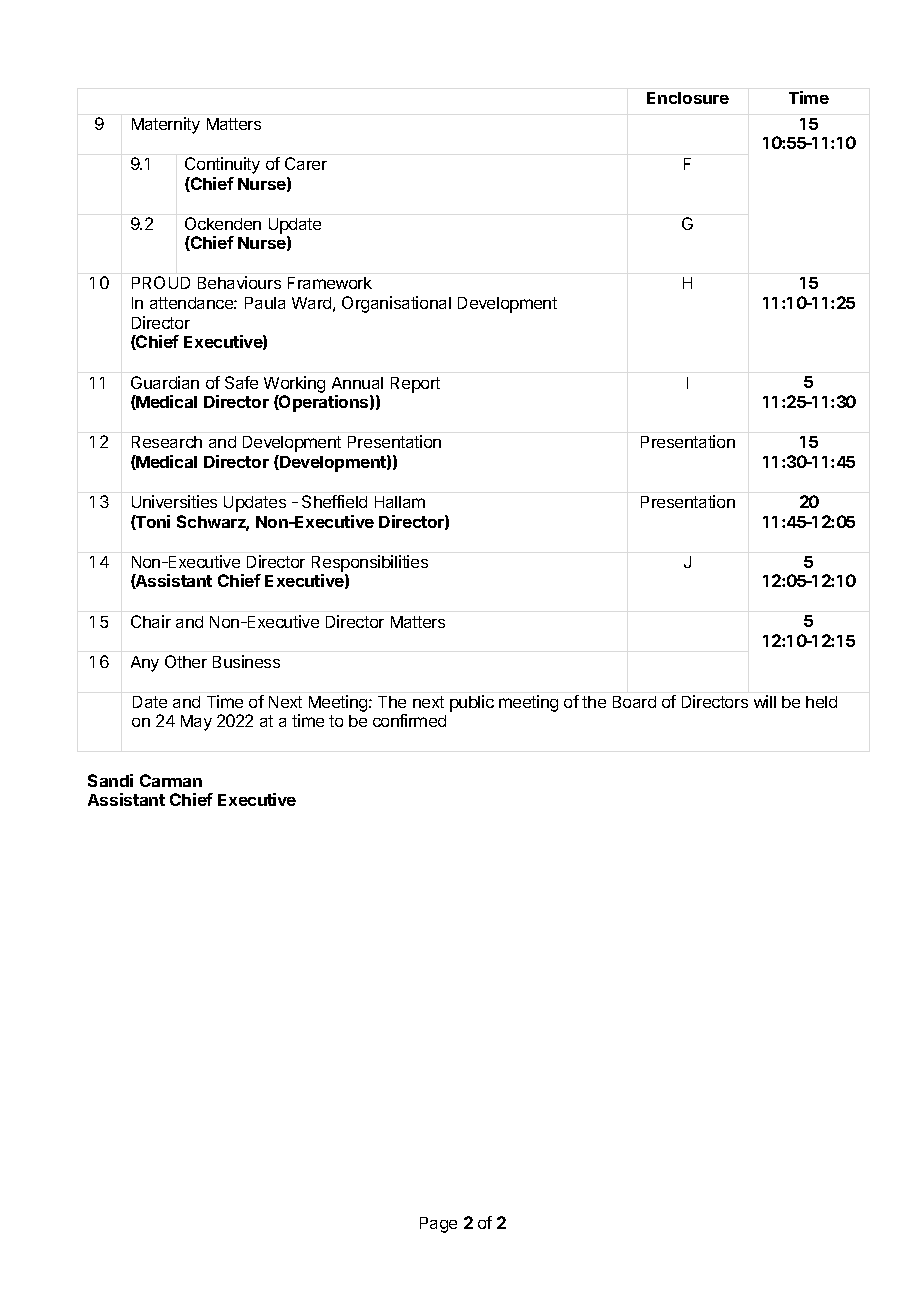  What do you see at coordinates (166, 125) in the screenshot?
I see `Maternity` at bounding box center [166, 125].
